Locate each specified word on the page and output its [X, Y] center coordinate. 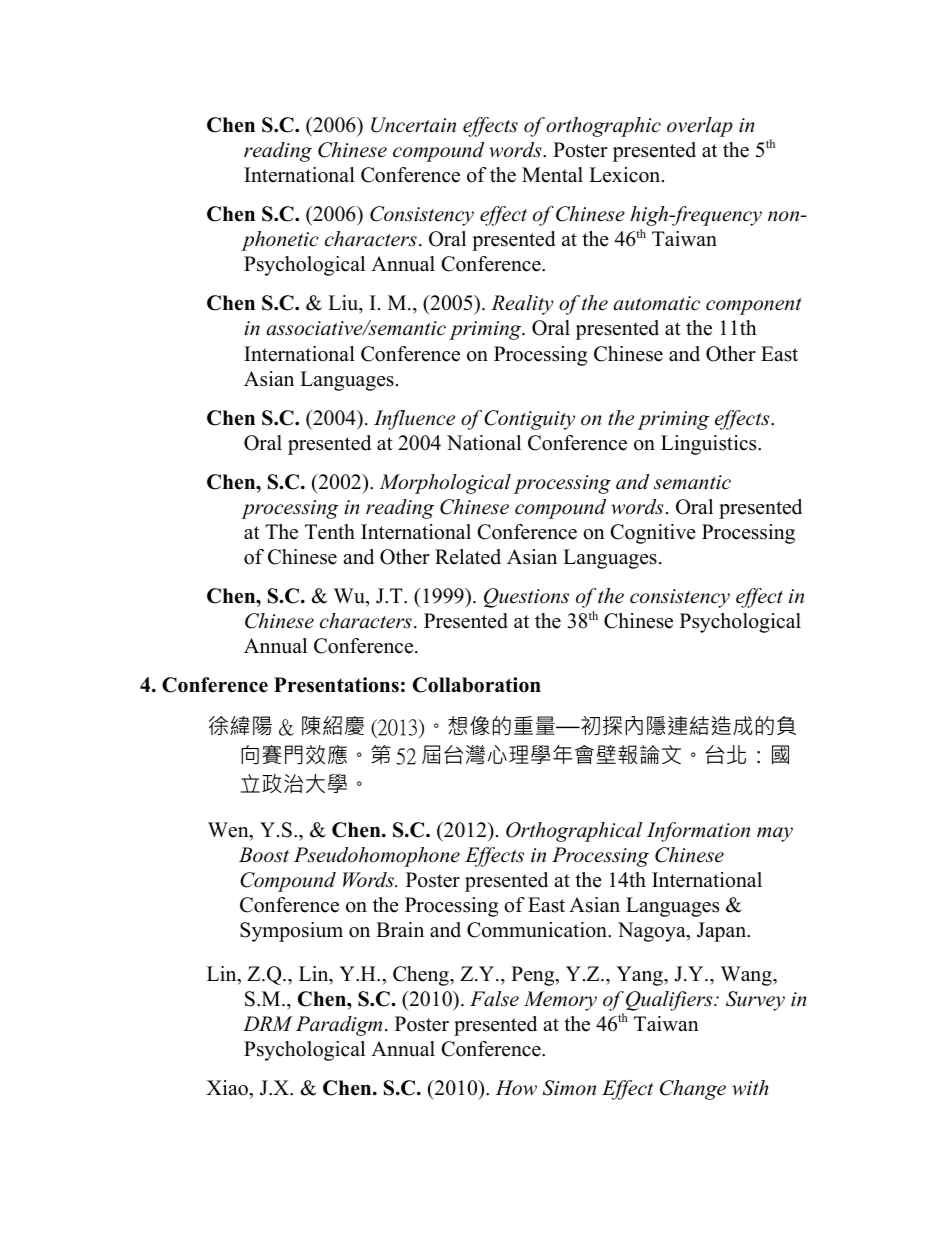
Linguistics [710, 445]
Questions [526, 598]
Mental [552, 175]
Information [698, 832]
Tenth [330, 532]
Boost [264, 855]
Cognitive [653, 534]
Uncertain [413, 125]
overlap [700, 127]
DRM [268, 1023]
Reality [522, 305]
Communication [538, 930]
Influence [414, 420]
